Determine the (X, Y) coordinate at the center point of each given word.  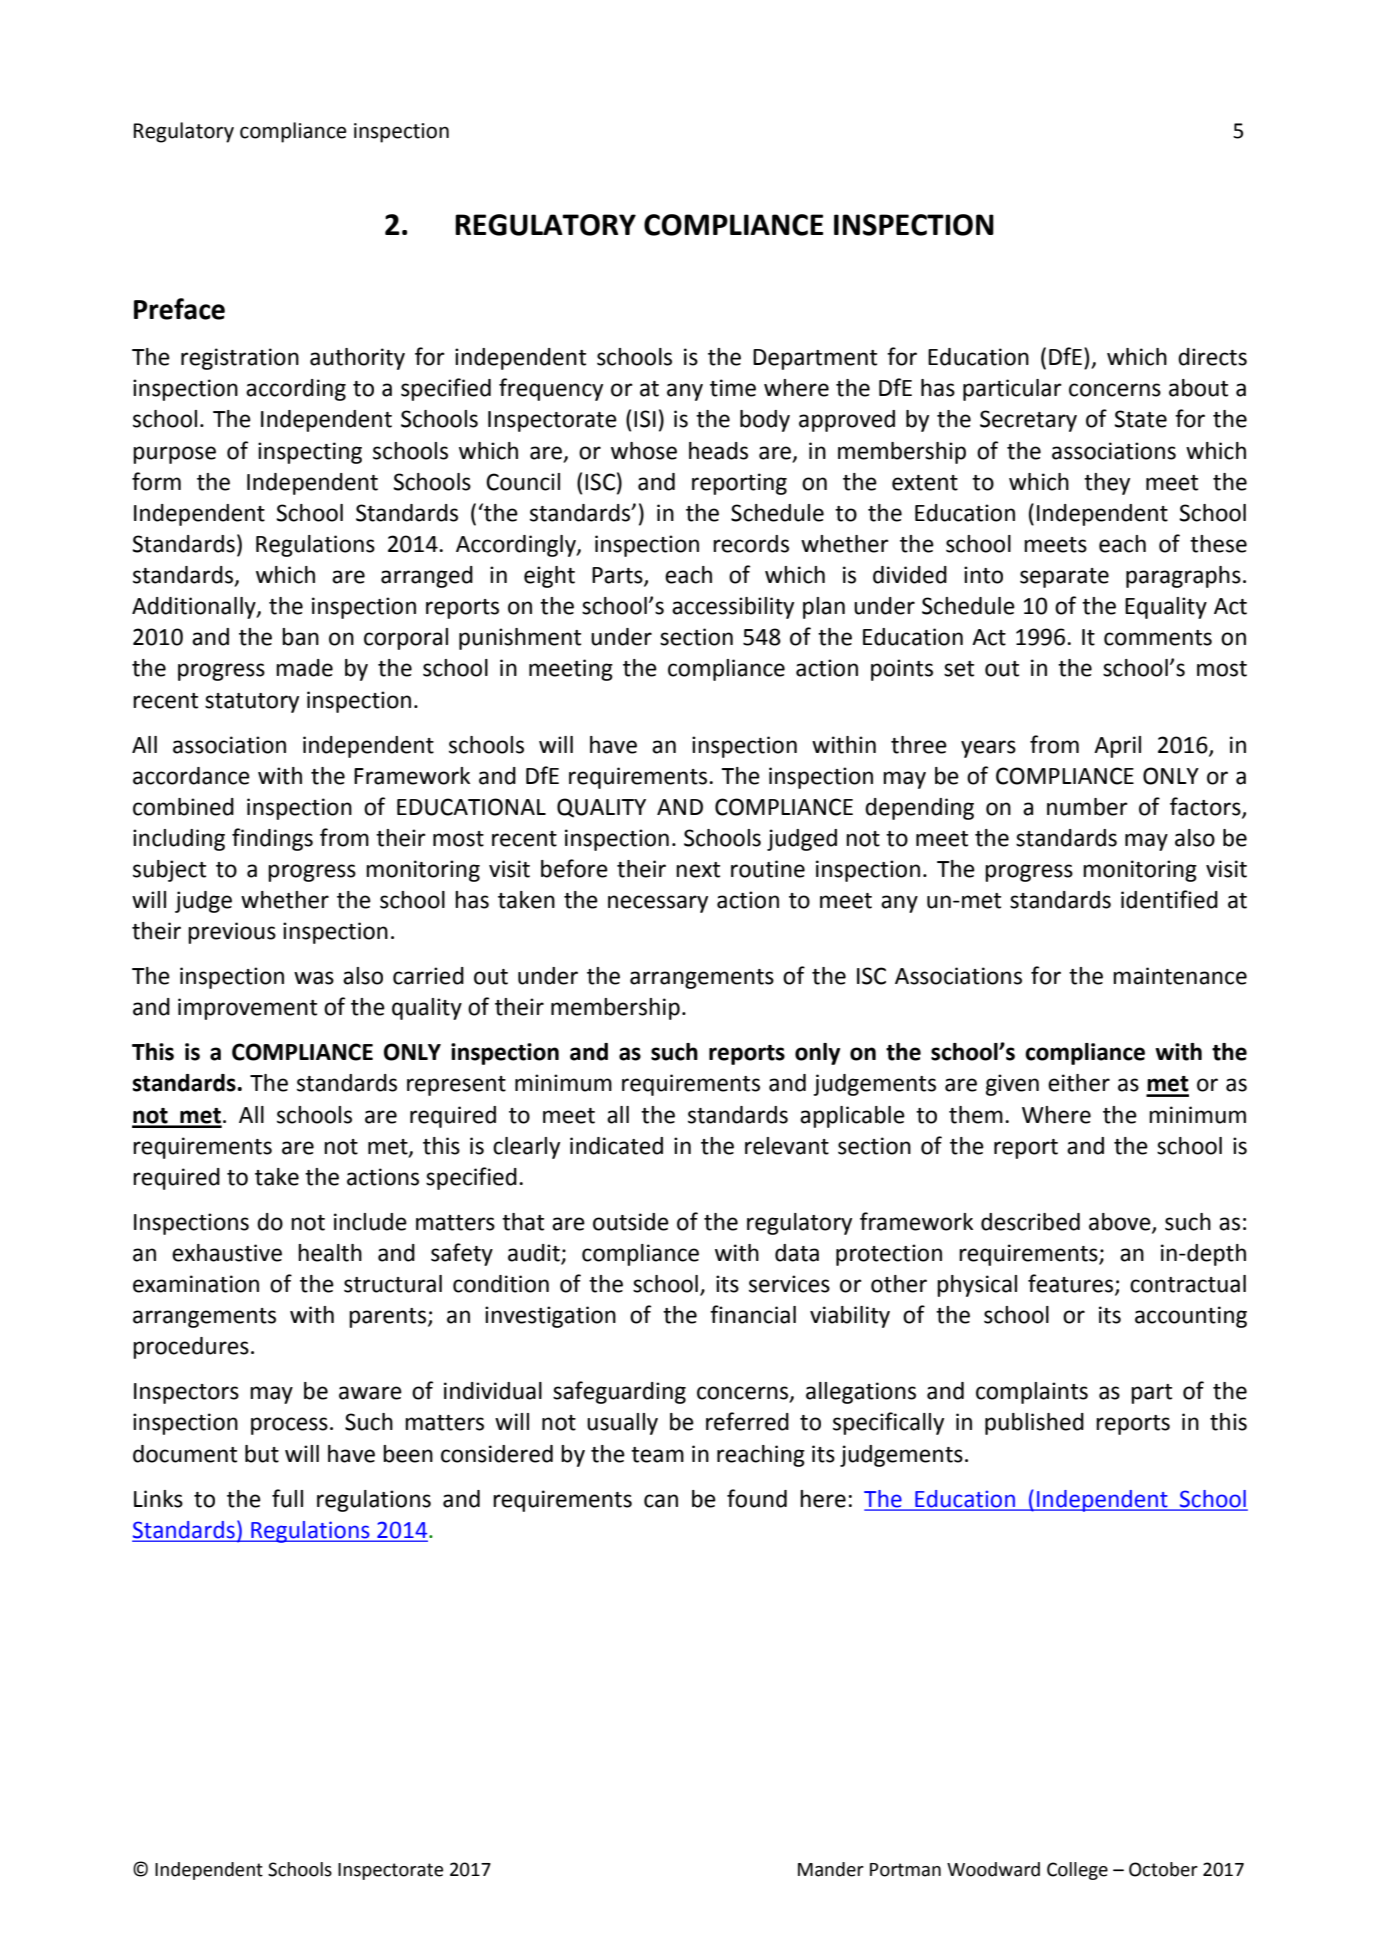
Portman (905, 1870)
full (287, 1498)
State (1140, 419)
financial (753, 1314)
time (733, 388)
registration (240, 359)
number (1087, 807)
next (698, 870)
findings (272, 839)
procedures (191, 1348)
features (1072, 1284)
